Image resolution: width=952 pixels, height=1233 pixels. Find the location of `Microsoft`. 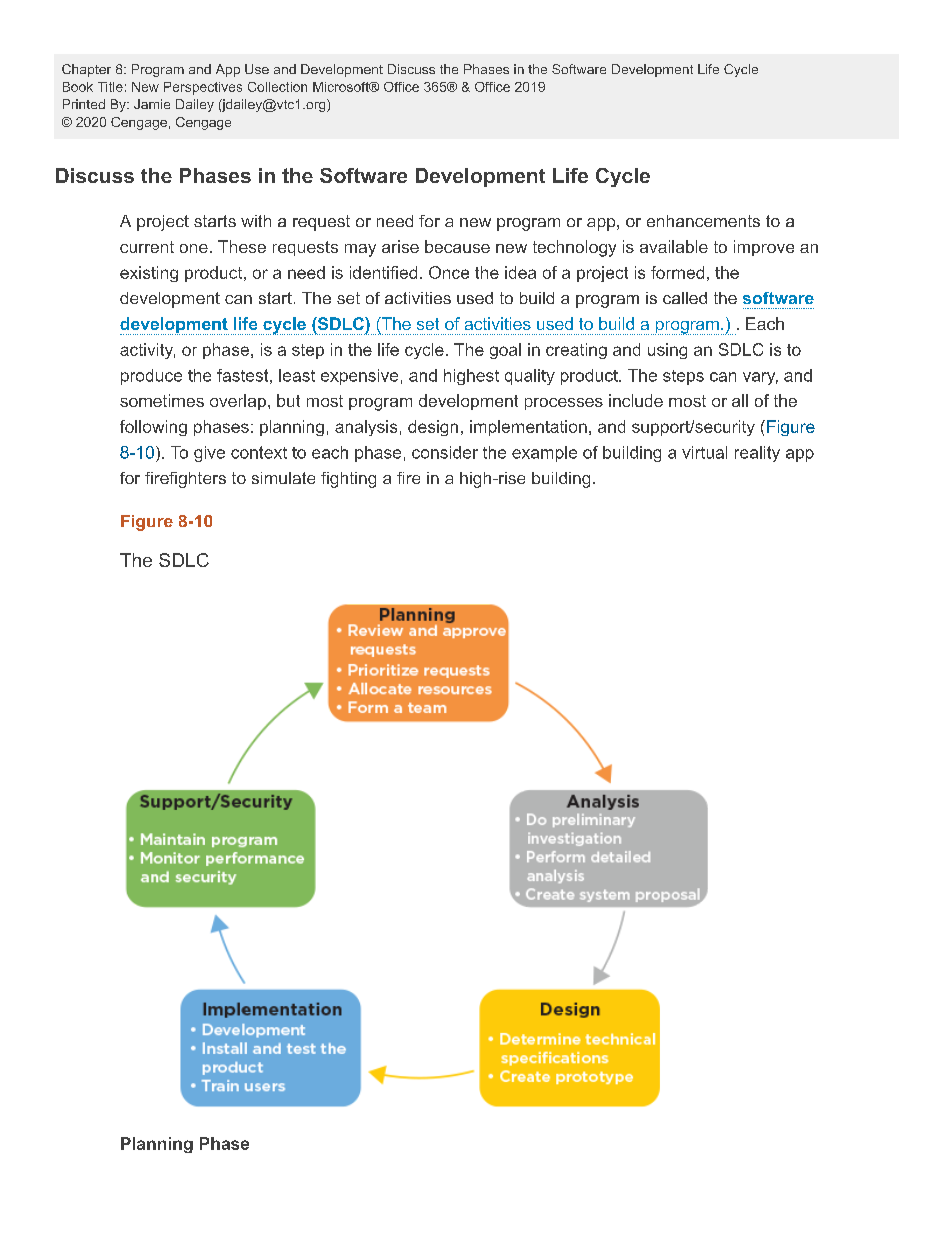

Microsoft is located at coordinates (342, 87).
